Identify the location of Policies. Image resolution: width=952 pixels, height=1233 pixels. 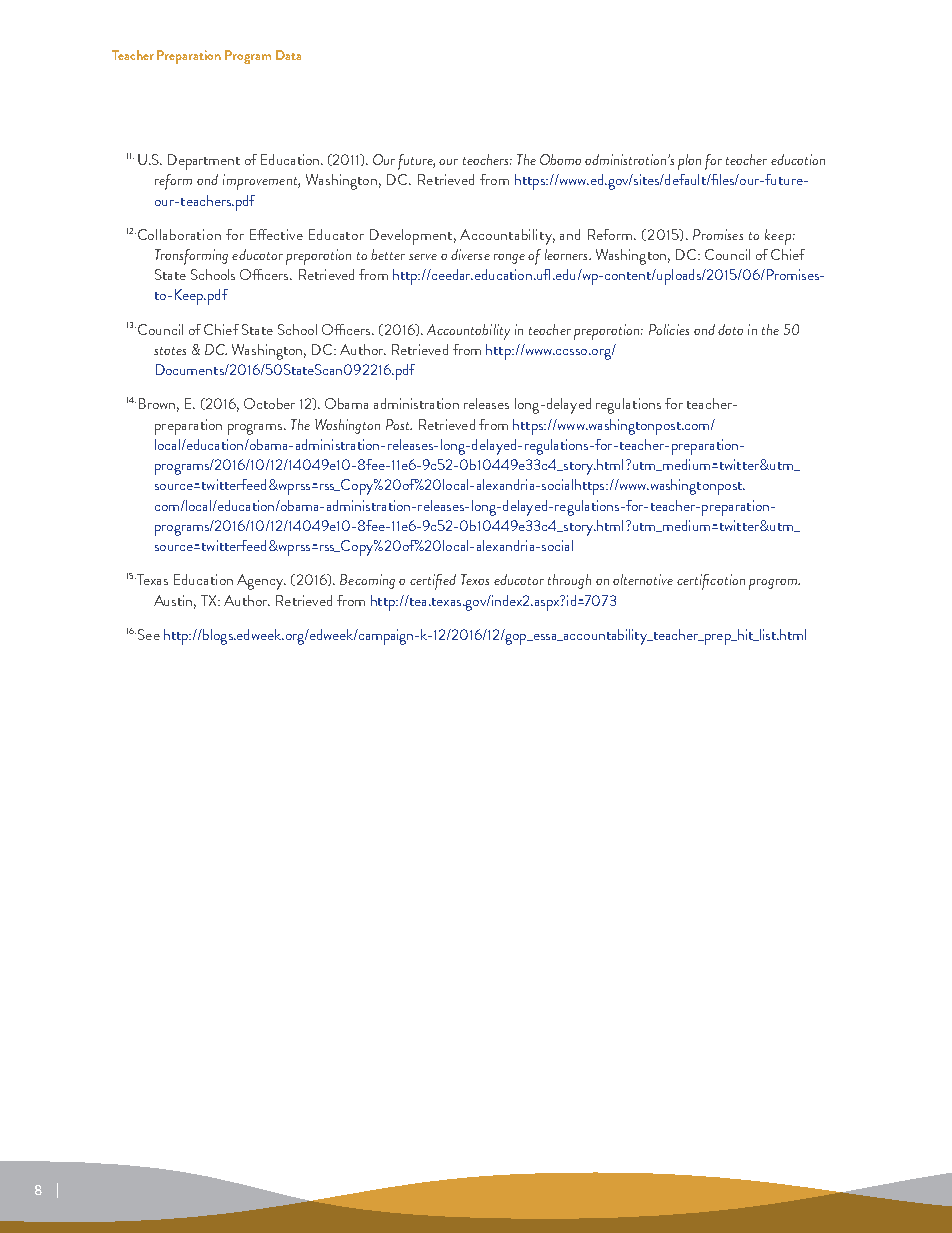
(669, 329).
